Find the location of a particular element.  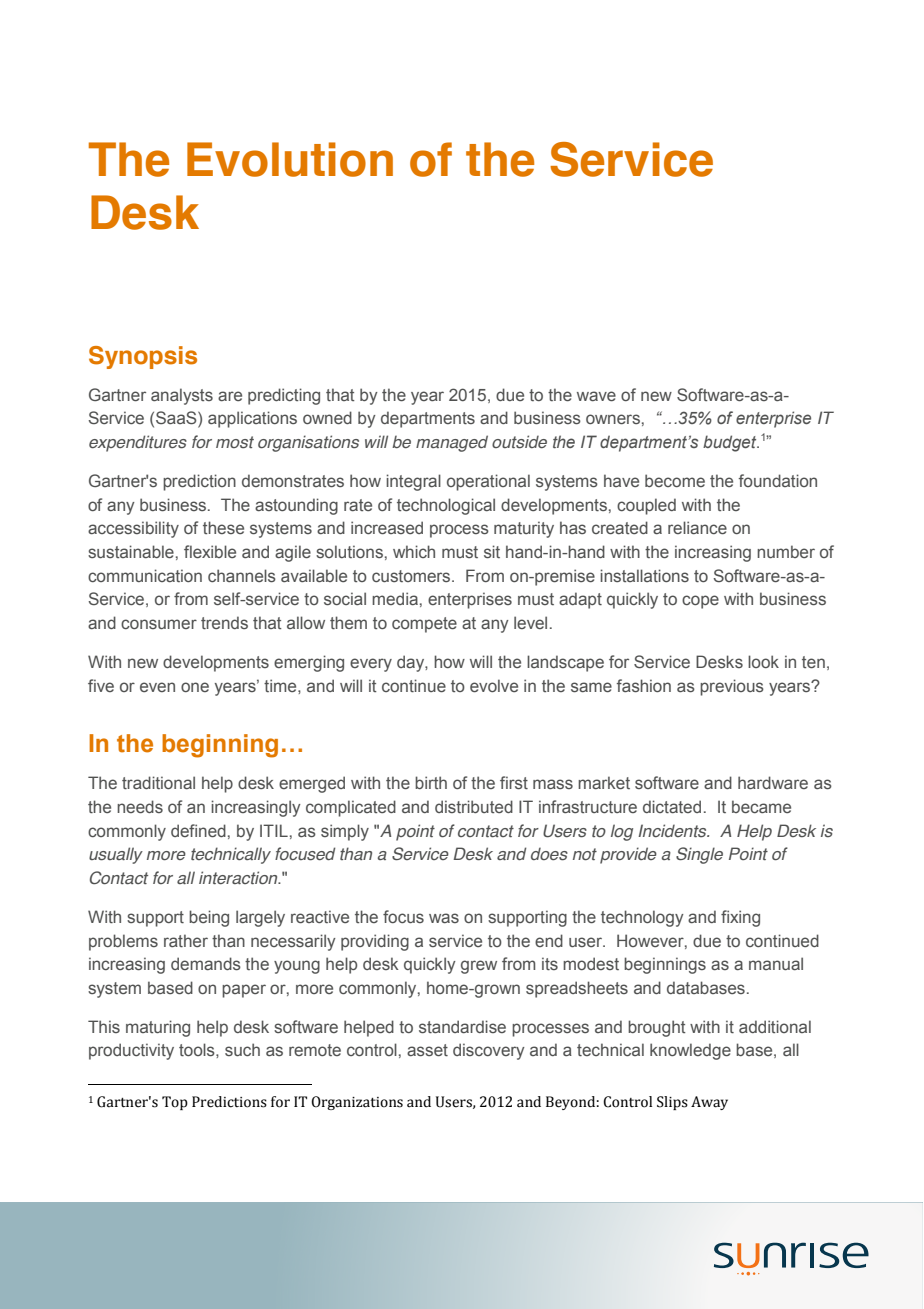

operational is located at coordinates (488, 482).
